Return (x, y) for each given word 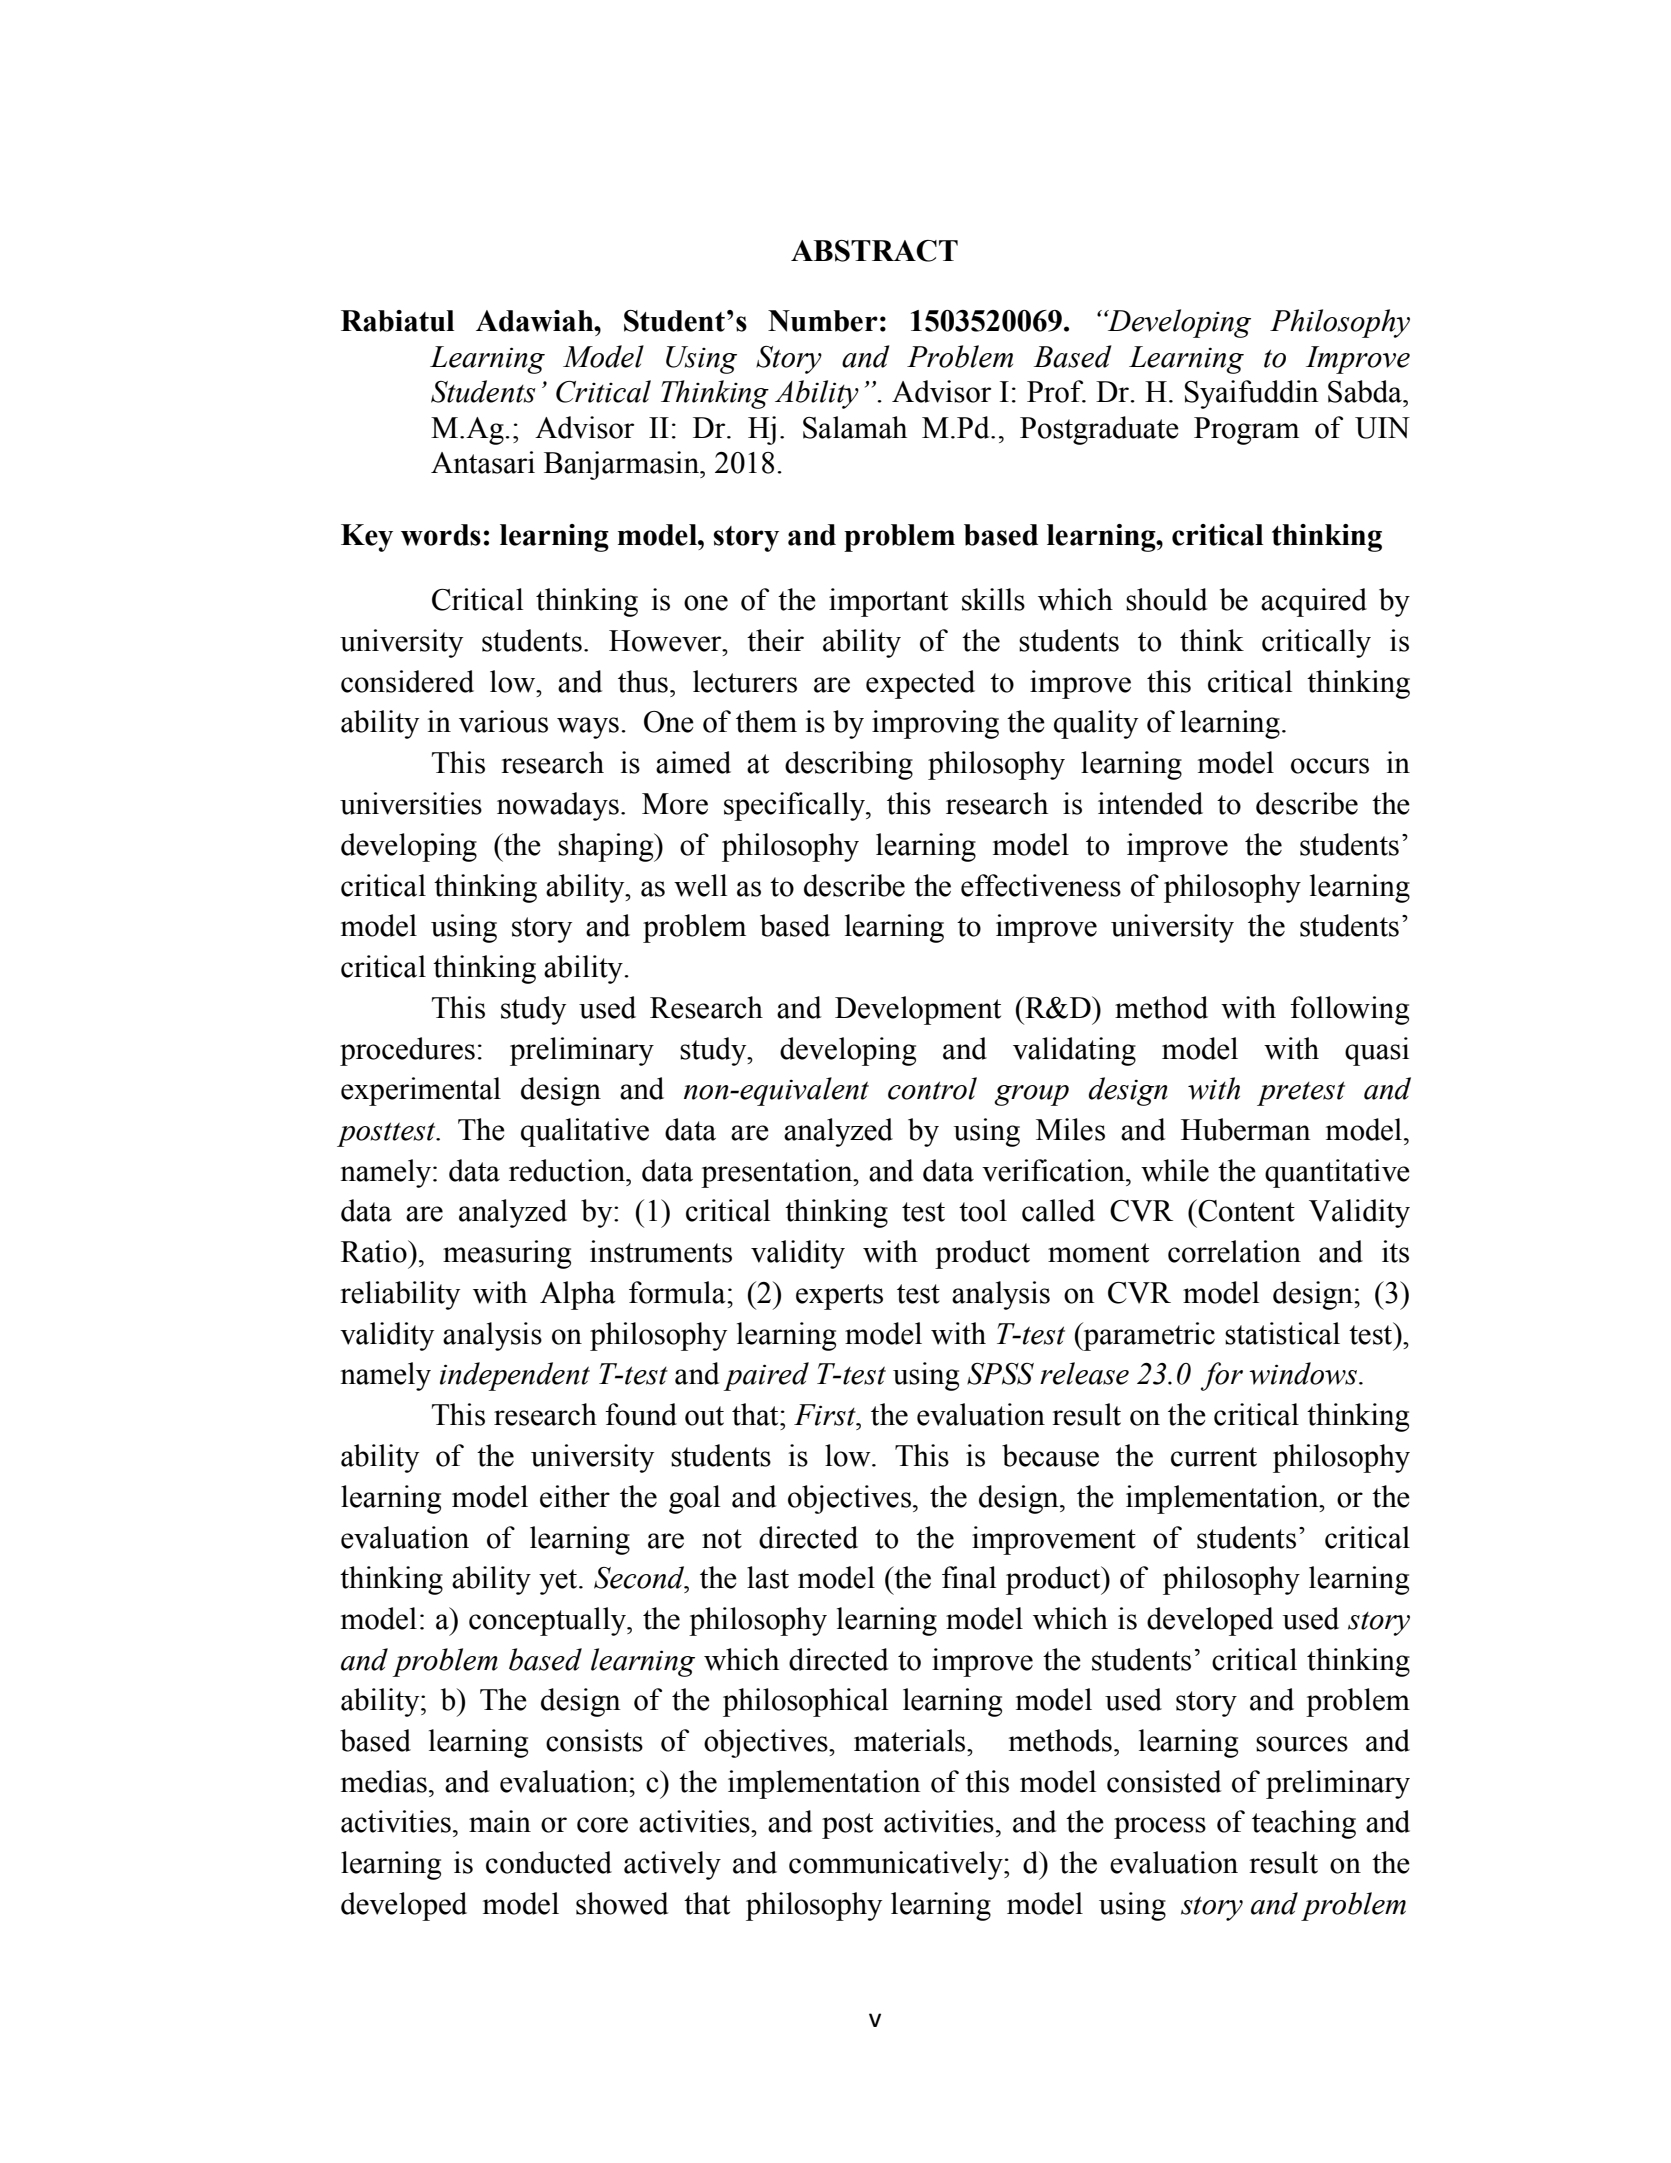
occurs (1330, 766)
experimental (421, 1091)
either (575, 1496)
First (826, 1415)
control (932, 1088)
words (441, 535)
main (500, 1821)
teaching (1304, 1824)
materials (911, 1740)
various (503, 721)
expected (920, 684)
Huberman (1245, 1129)
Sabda (1366, 391)
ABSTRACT (874, 251)
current (1214, 1457)
